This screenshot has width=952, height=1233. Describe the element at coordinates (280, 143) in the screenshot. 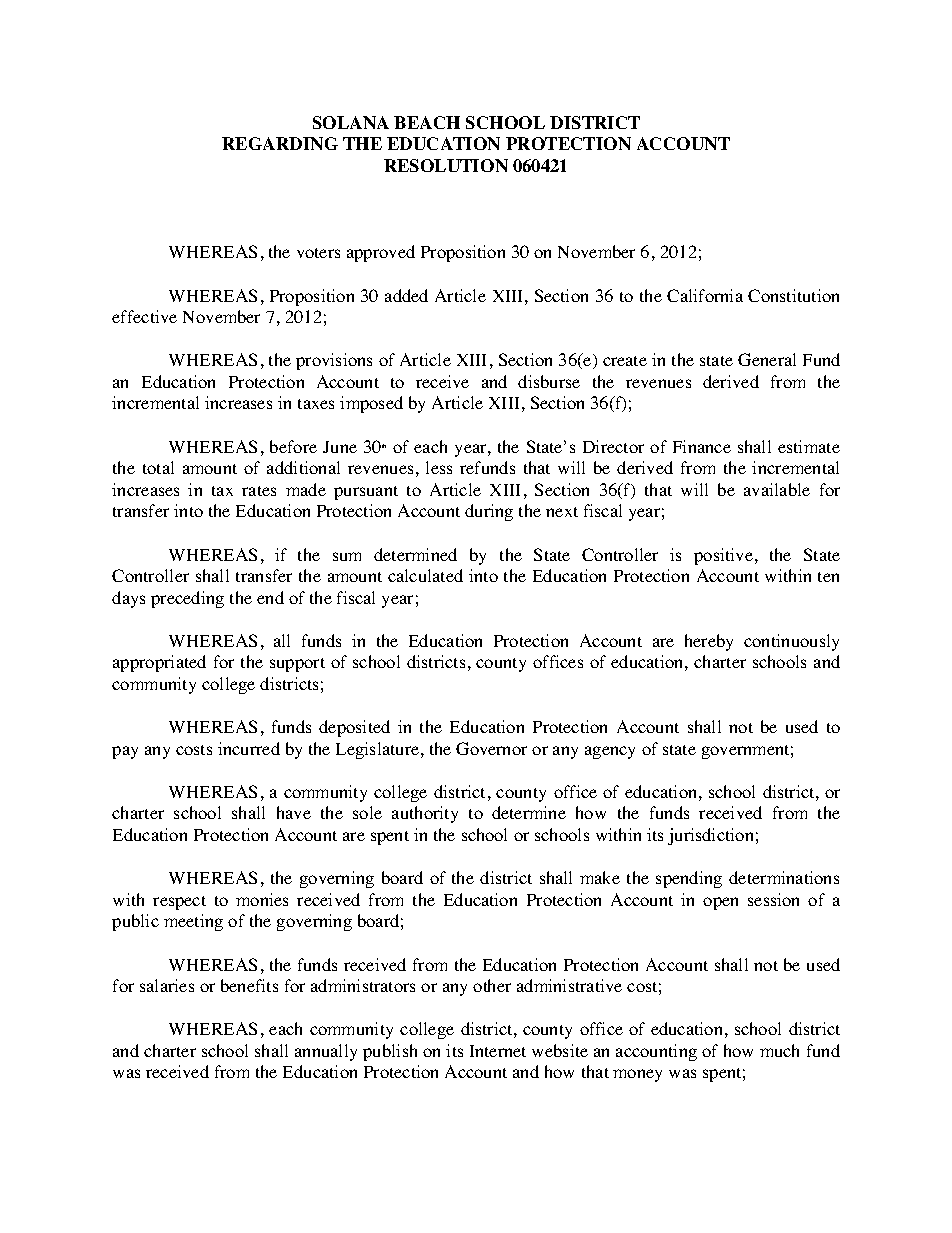

I see `REGARDING` at that location.
